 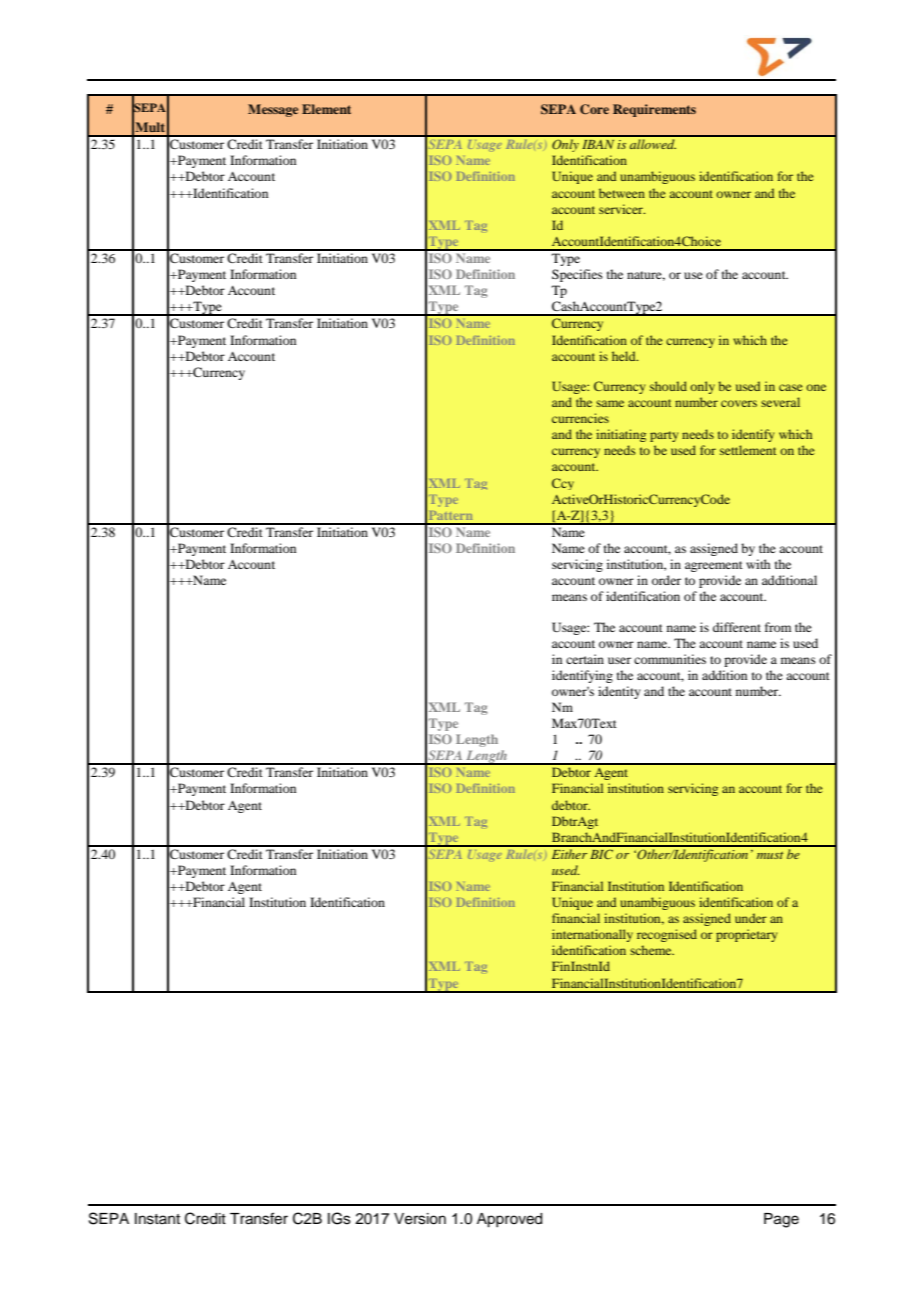 What do you see at coordinates (592, 935) in the image?
I see `internationally` at bounding box center [592, 935].
